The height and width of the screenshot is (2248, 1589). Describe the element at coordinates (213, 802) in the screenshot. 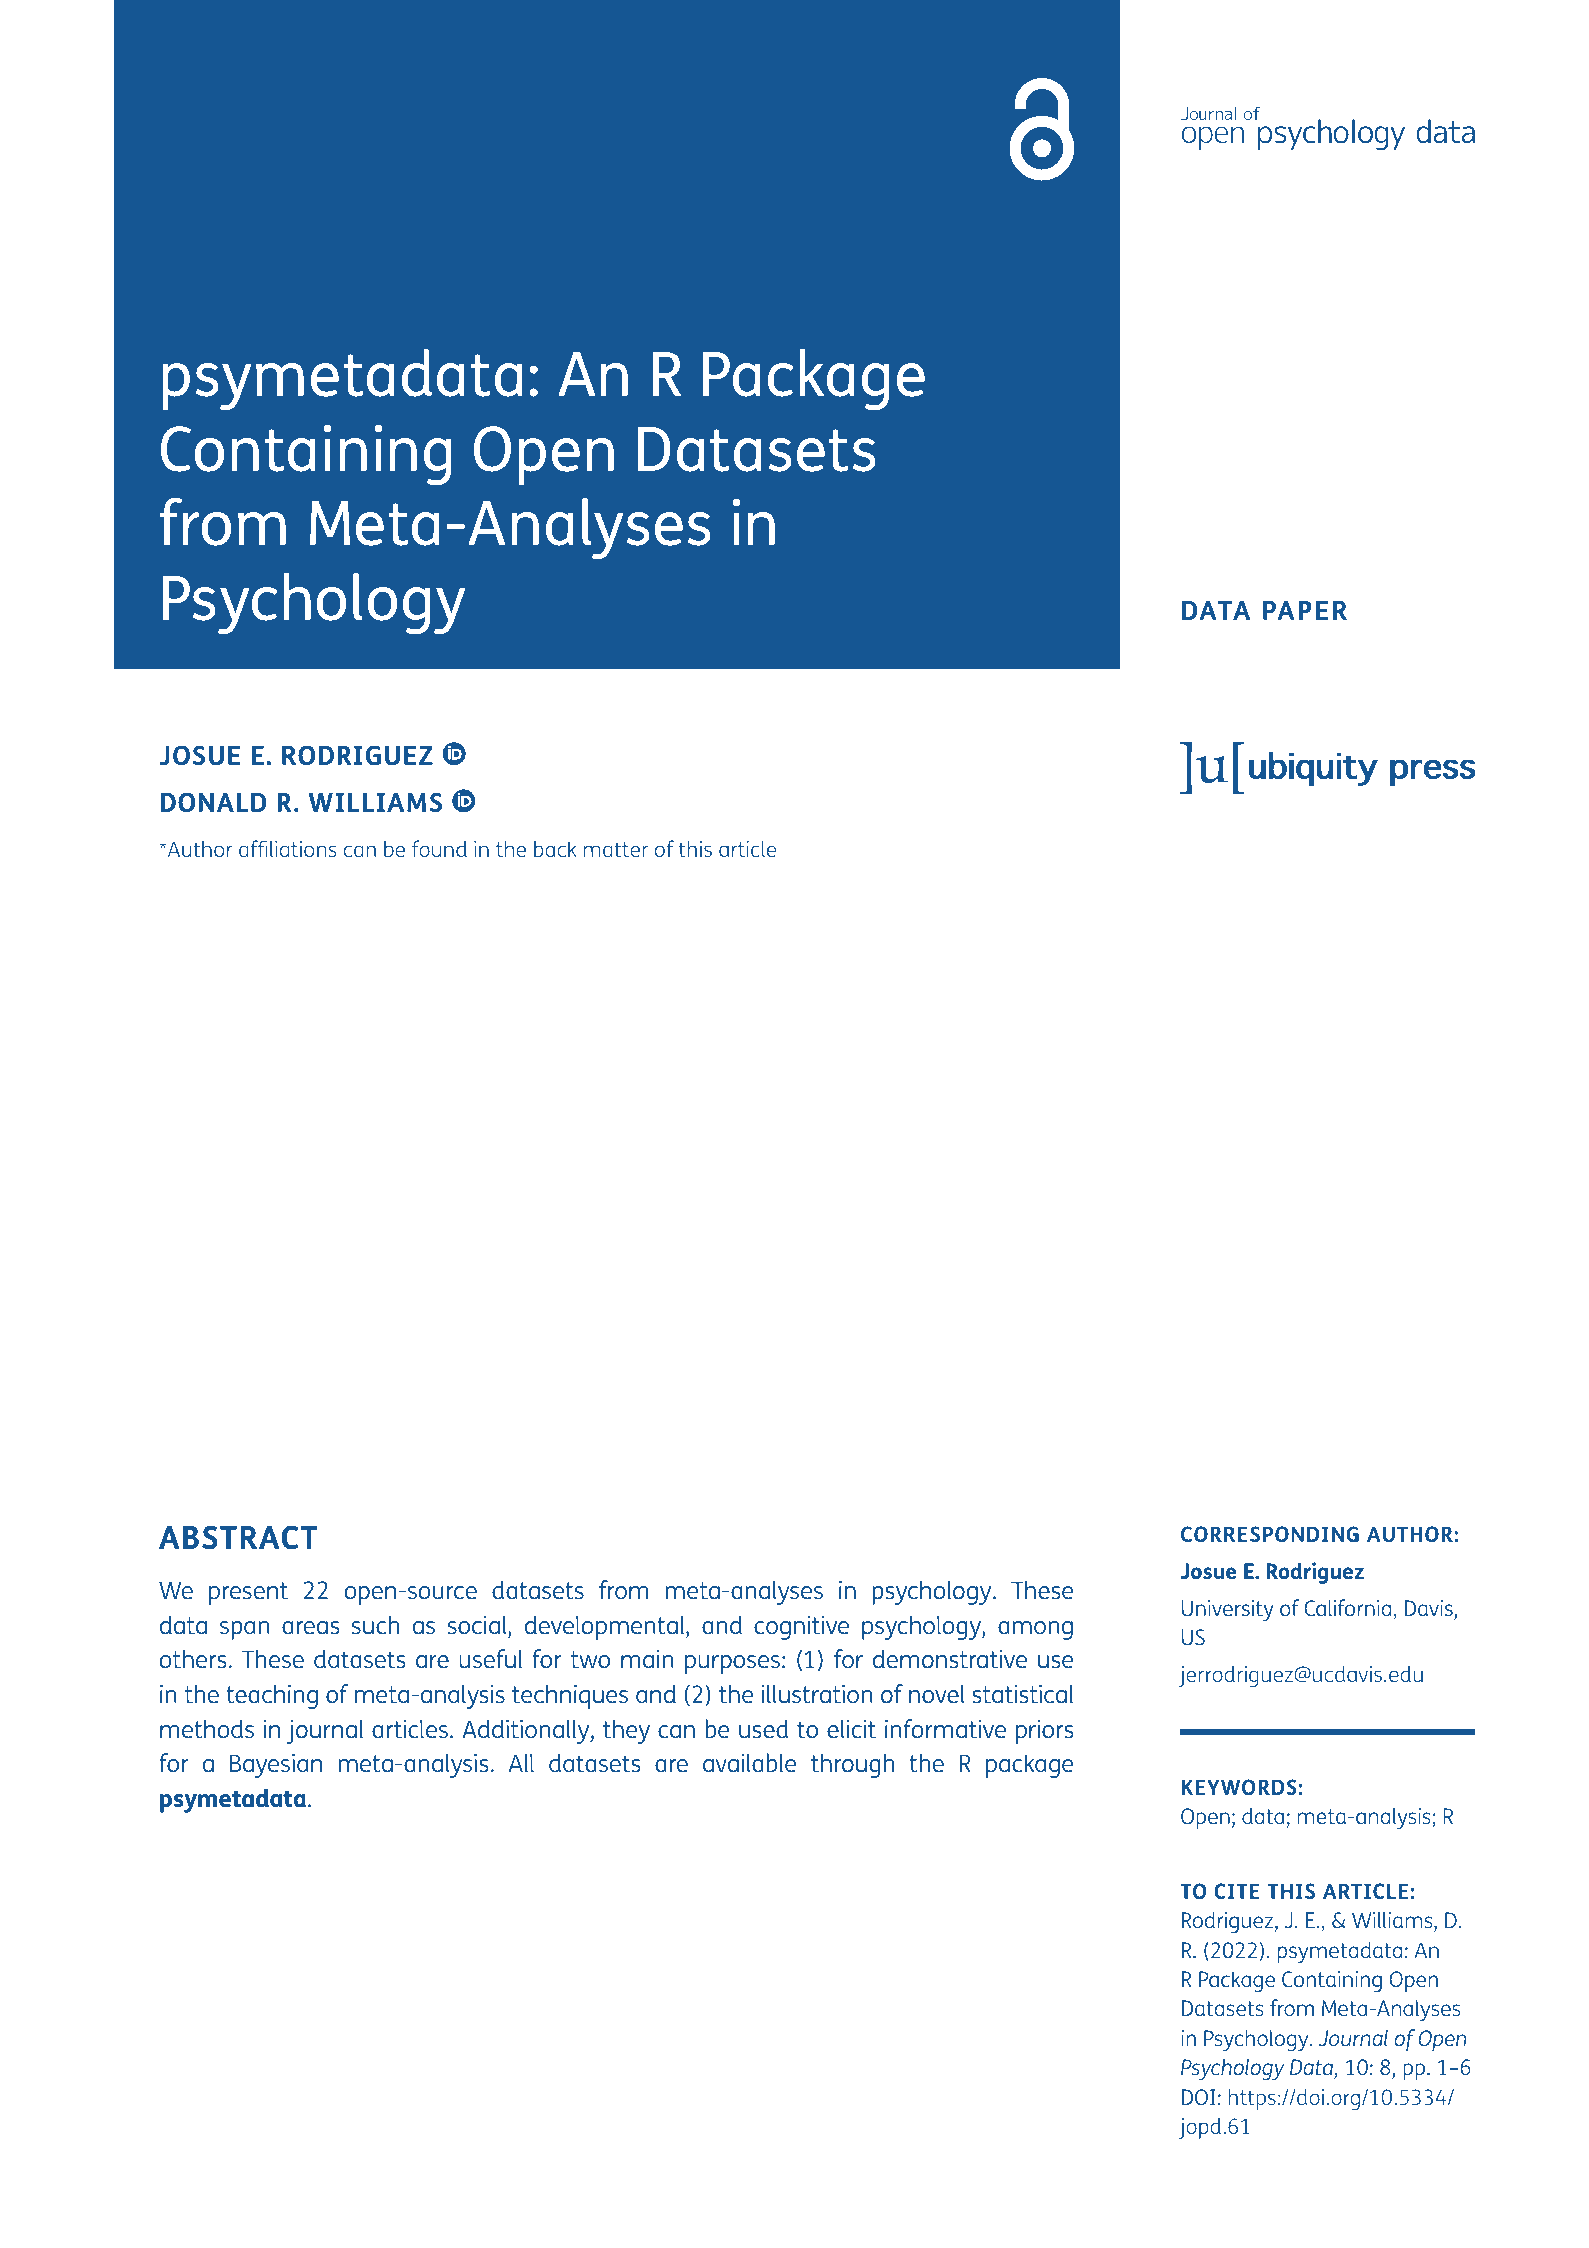

I see `DONALD` at that location.
